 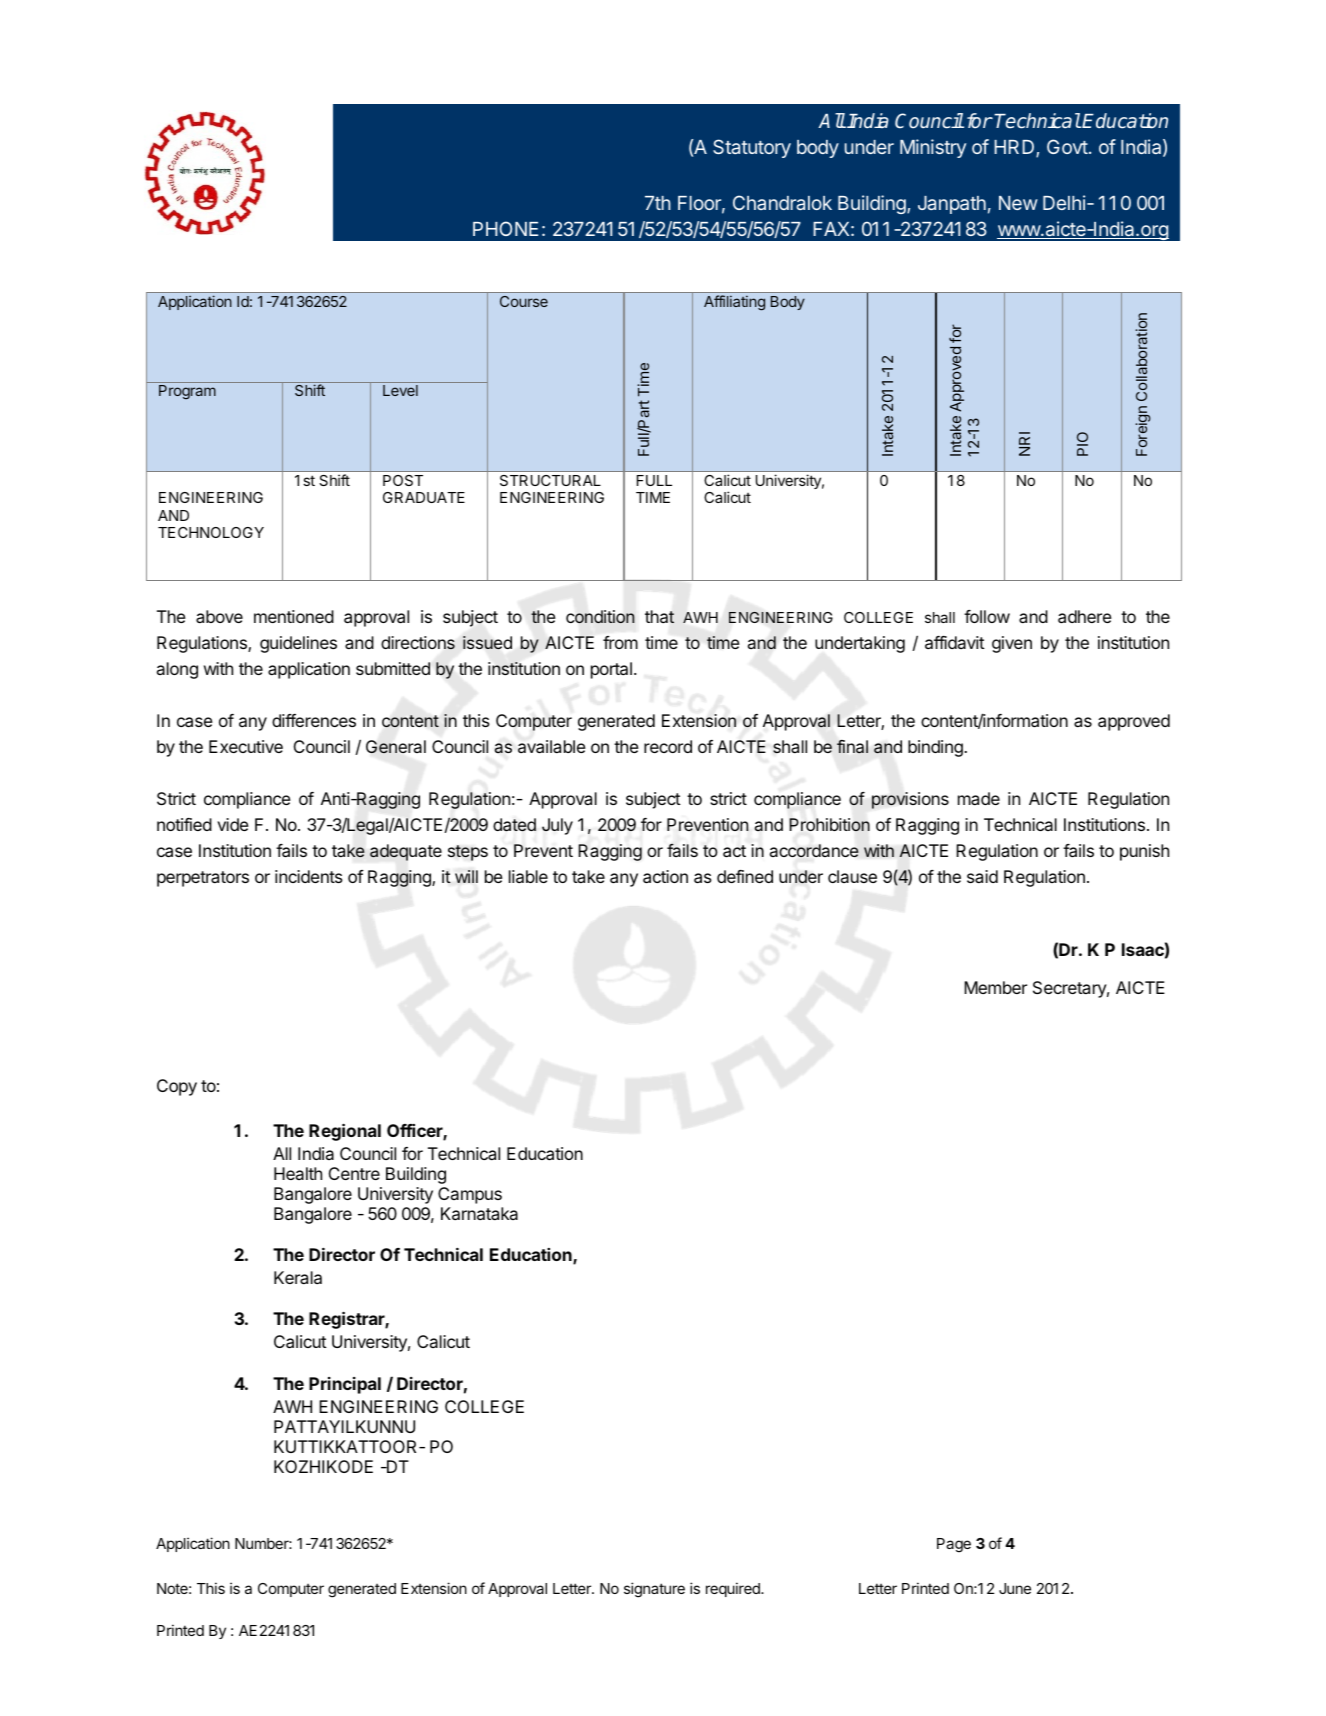 What do you see at coordinates (505, 228) in the screenshot?
I see `PHONE` at bounding box center [505, 228].
